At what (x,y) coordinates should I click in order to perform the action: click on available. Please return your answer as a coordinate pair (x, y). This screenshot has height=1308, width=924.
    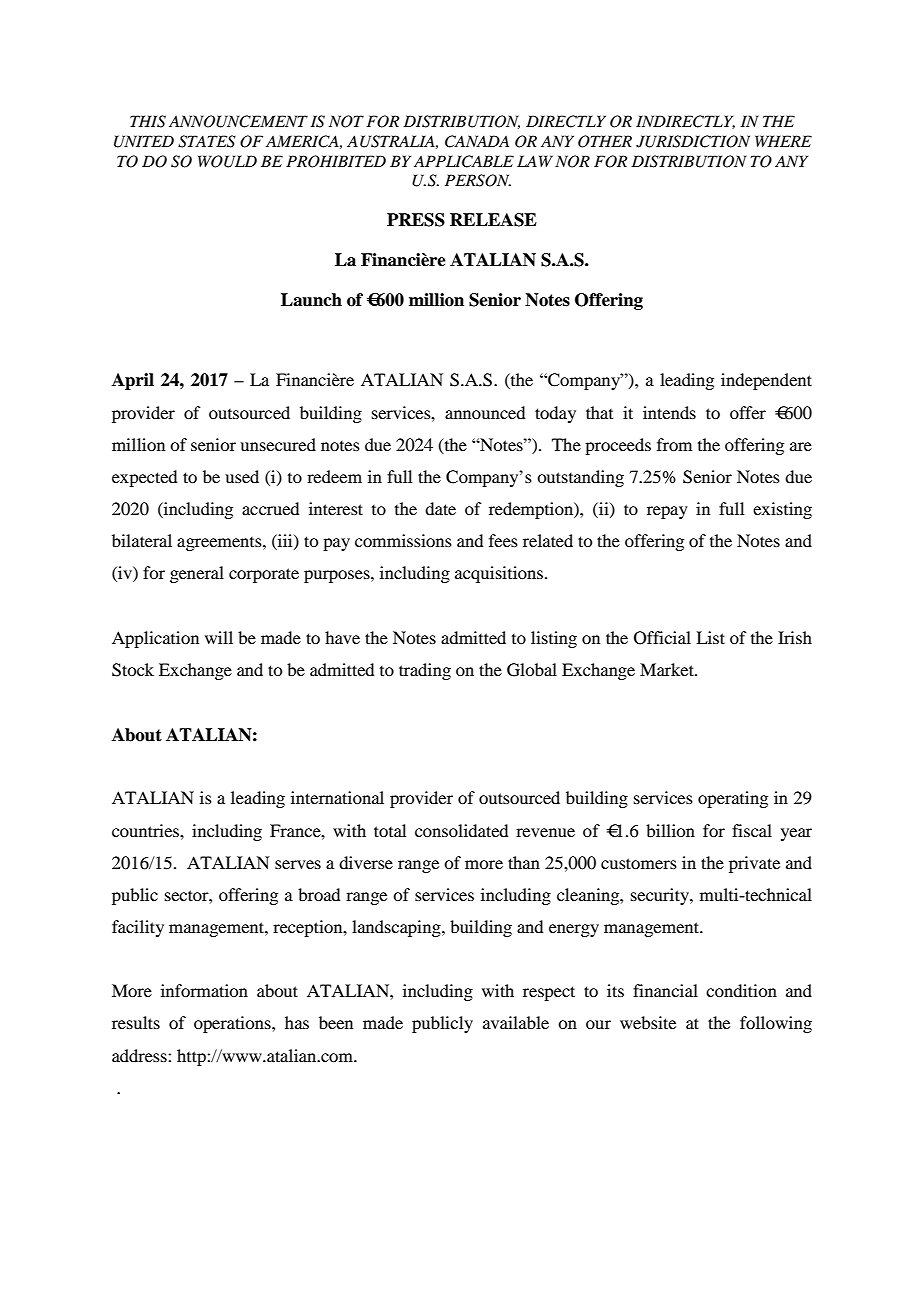
    Looking at the image, I should click on (516, 1022).
